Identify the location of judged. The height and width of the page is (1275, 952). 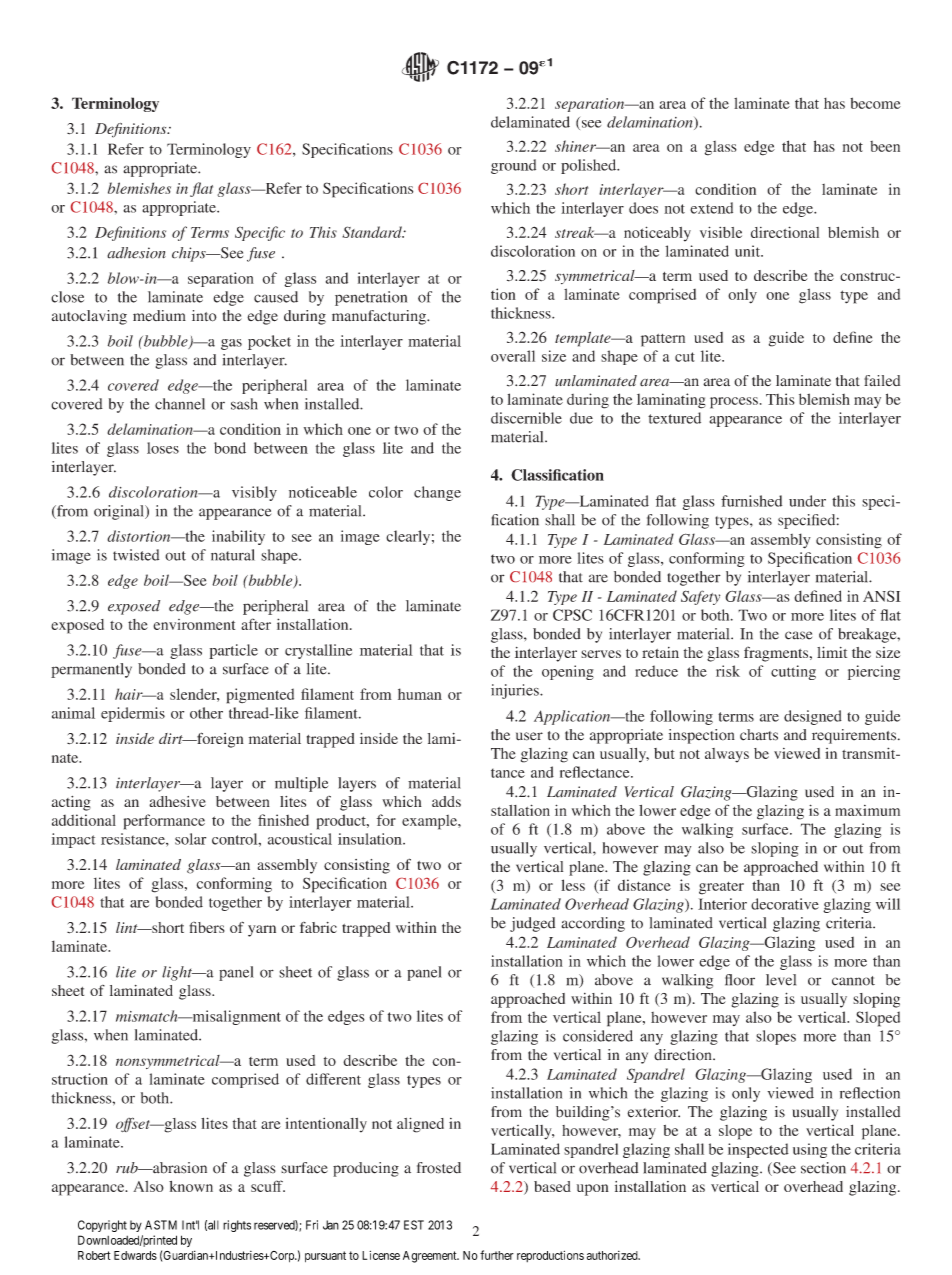
(532, 924).
